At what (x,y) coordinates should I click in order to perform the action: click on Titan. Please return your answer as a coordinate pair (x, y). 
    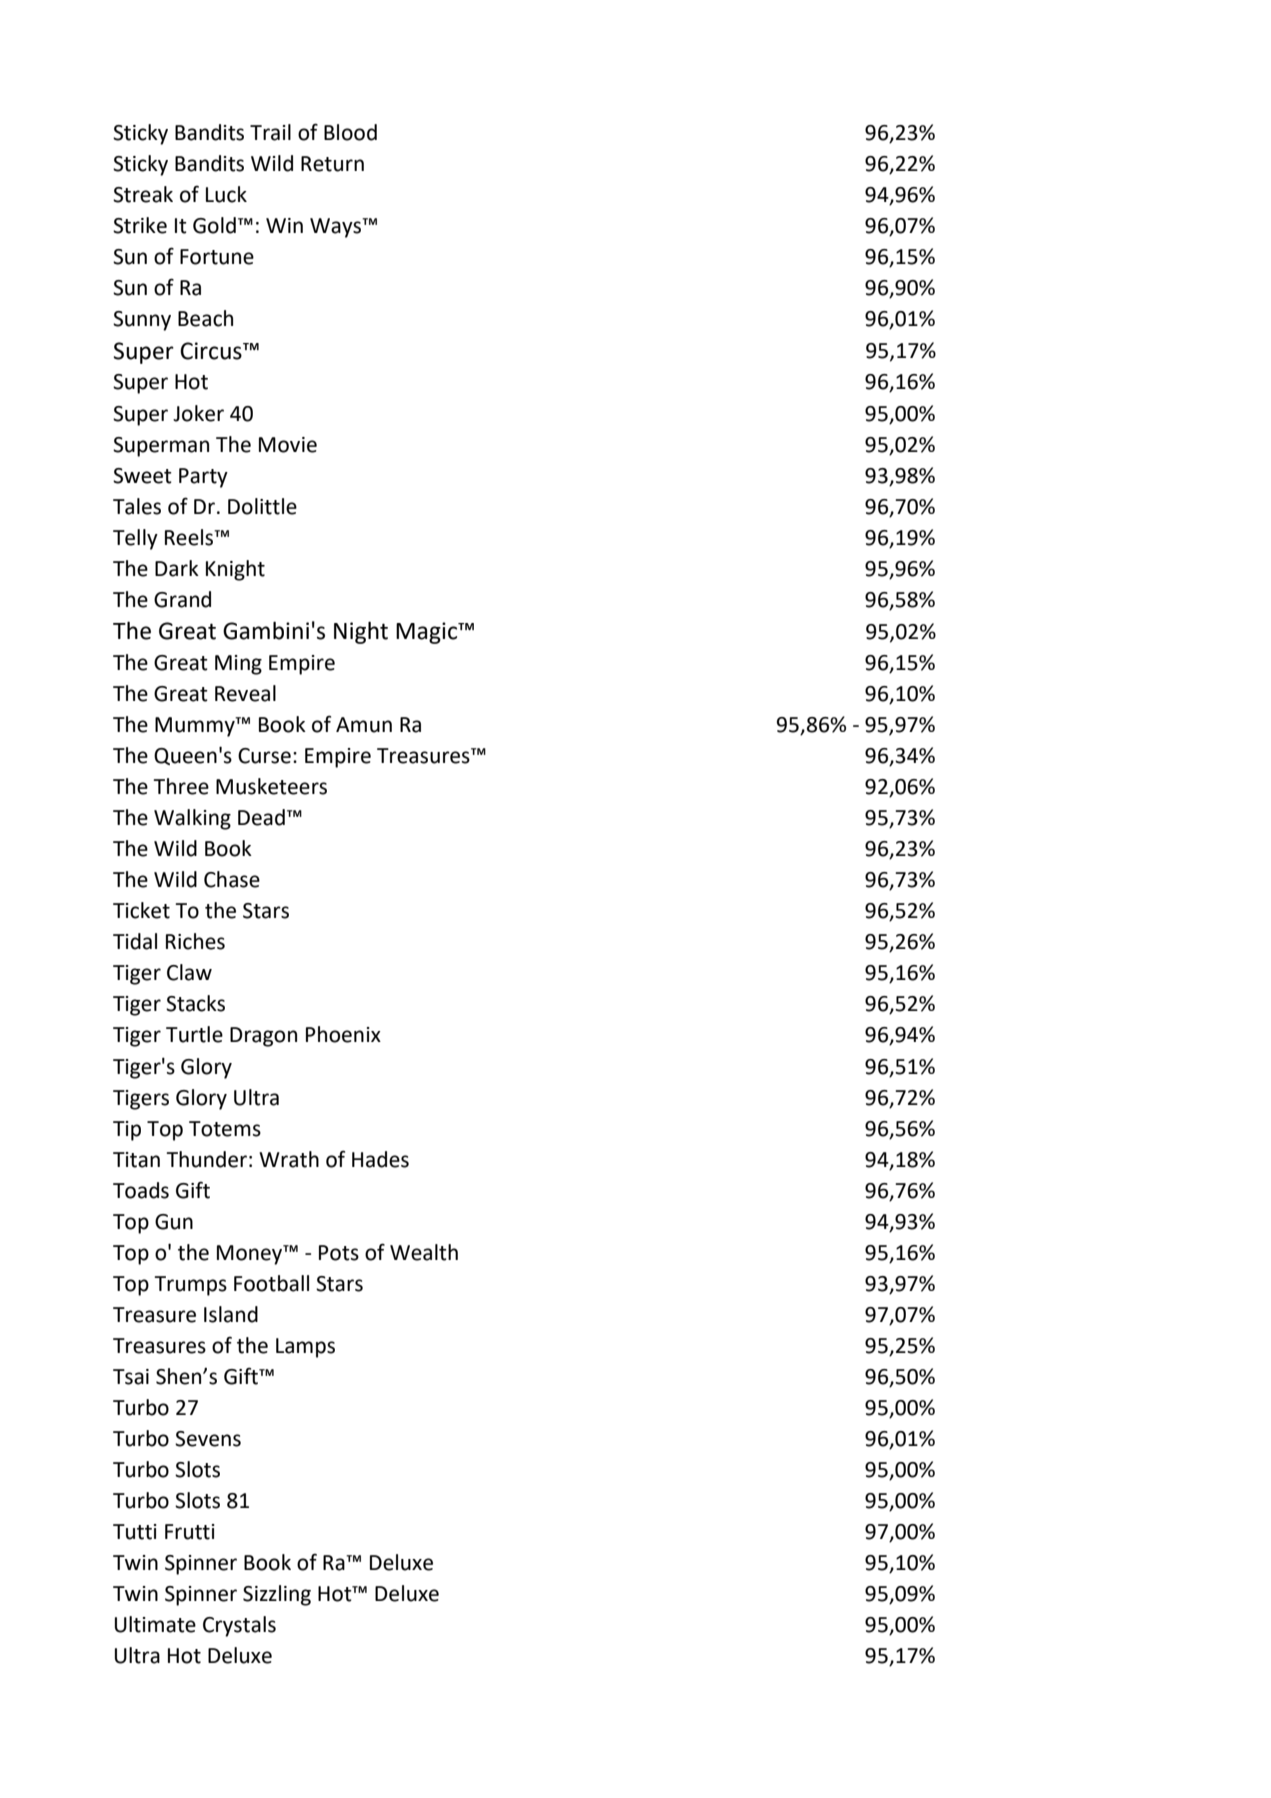
    Looking at the image, I should click on (136, 1160).
